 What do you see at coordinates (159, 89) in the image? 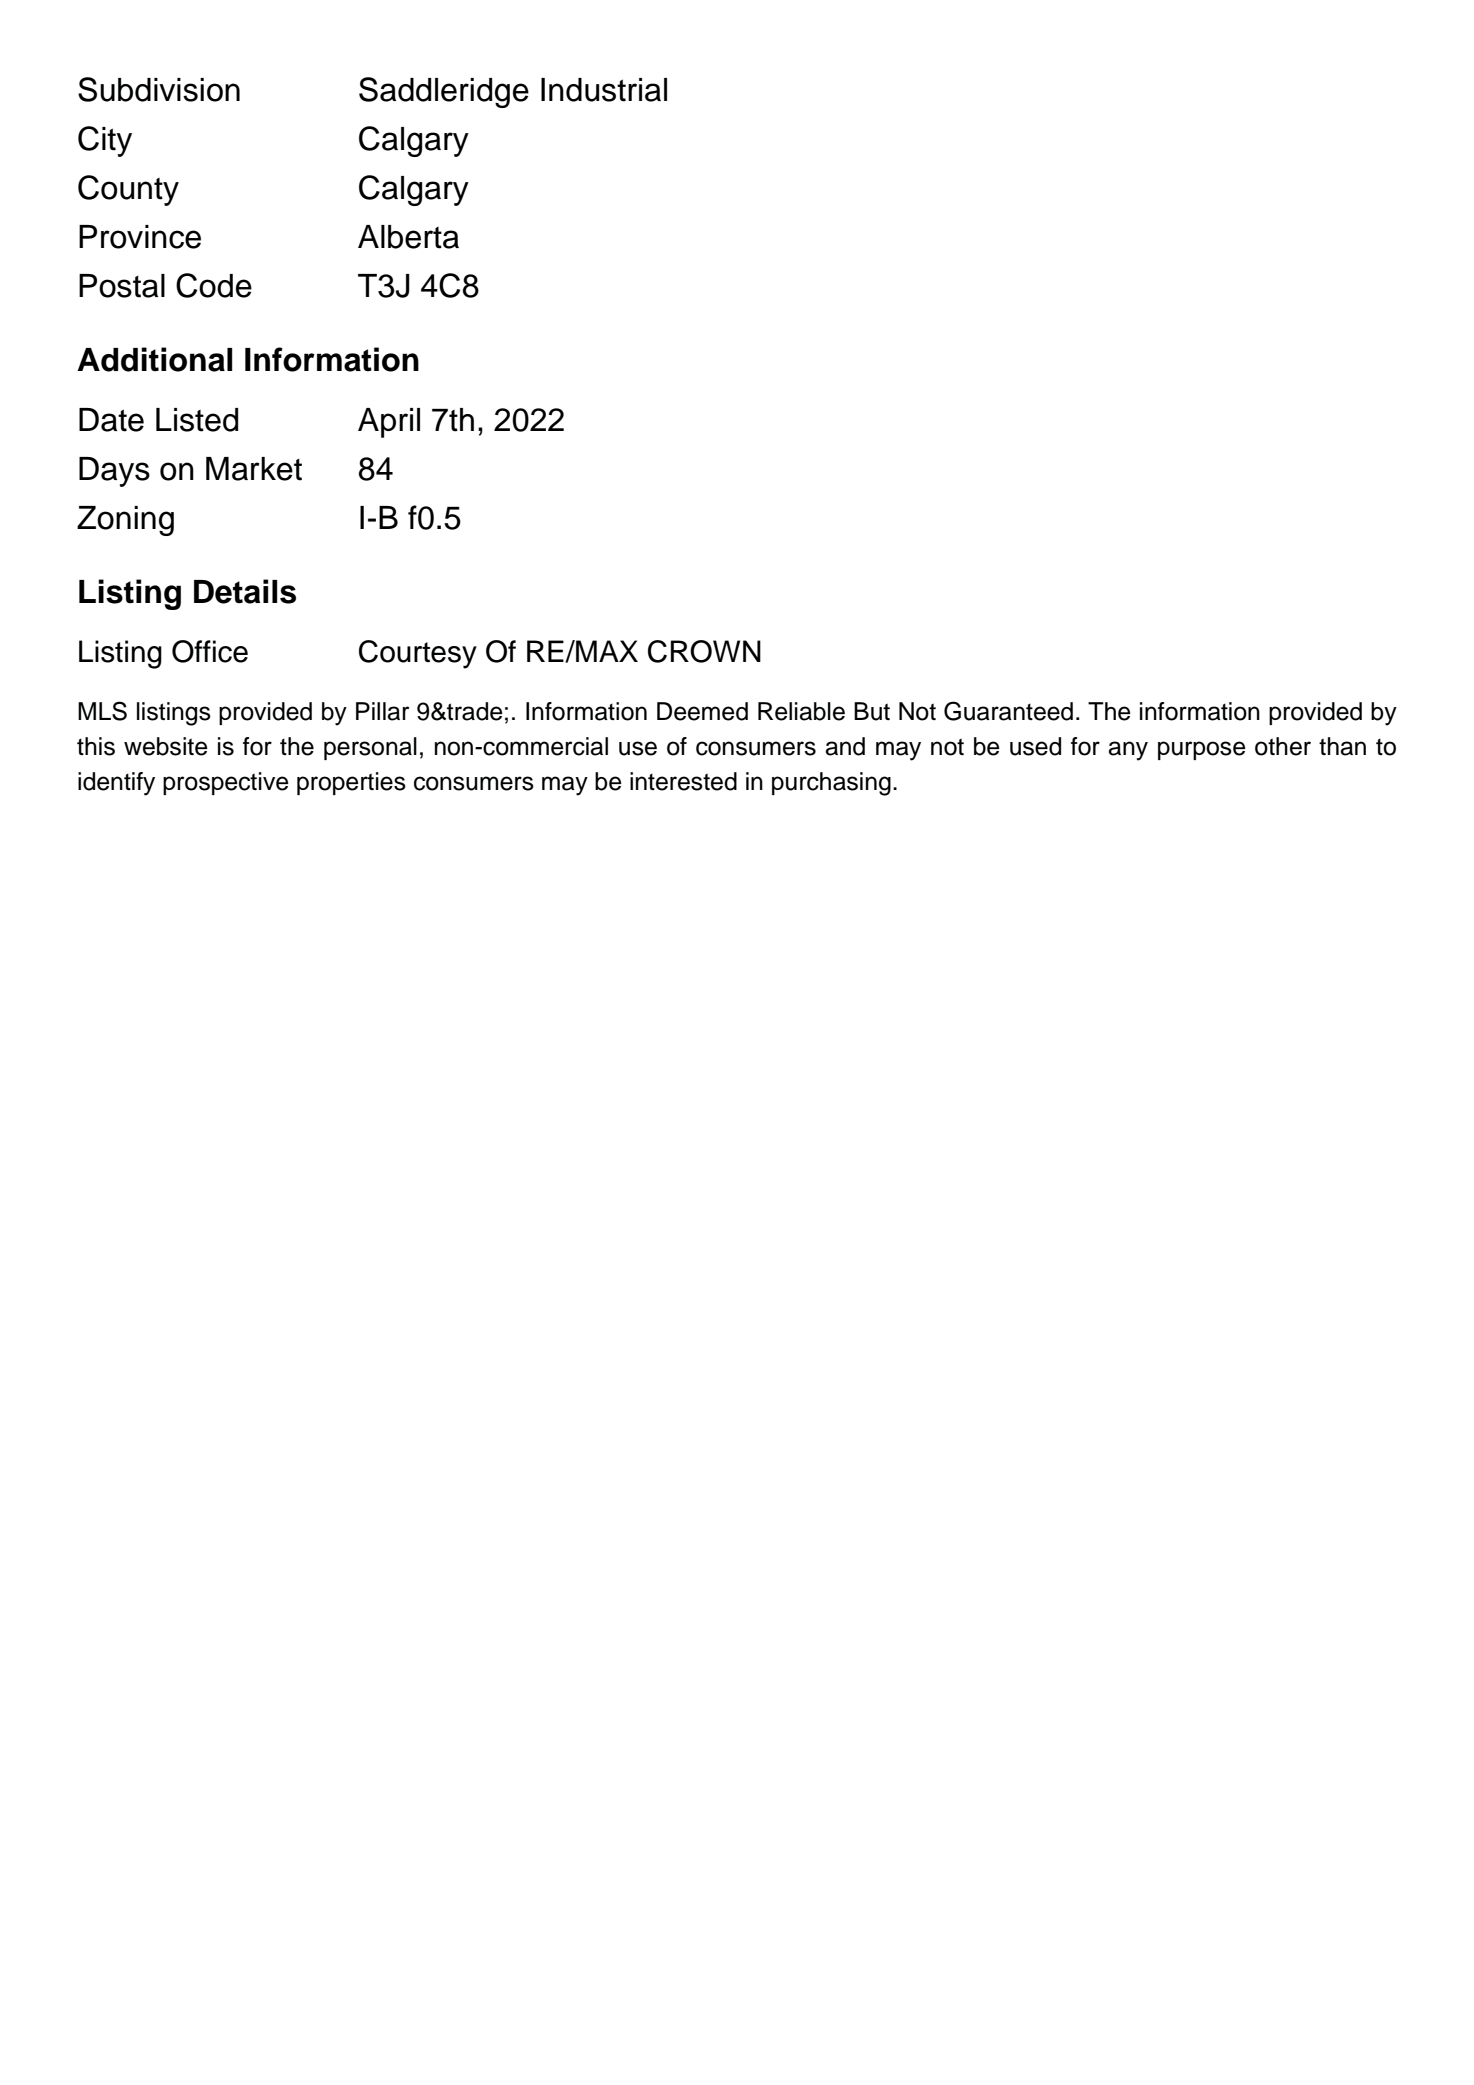
I see `Subdivision` at bounding box center [159, 89].
